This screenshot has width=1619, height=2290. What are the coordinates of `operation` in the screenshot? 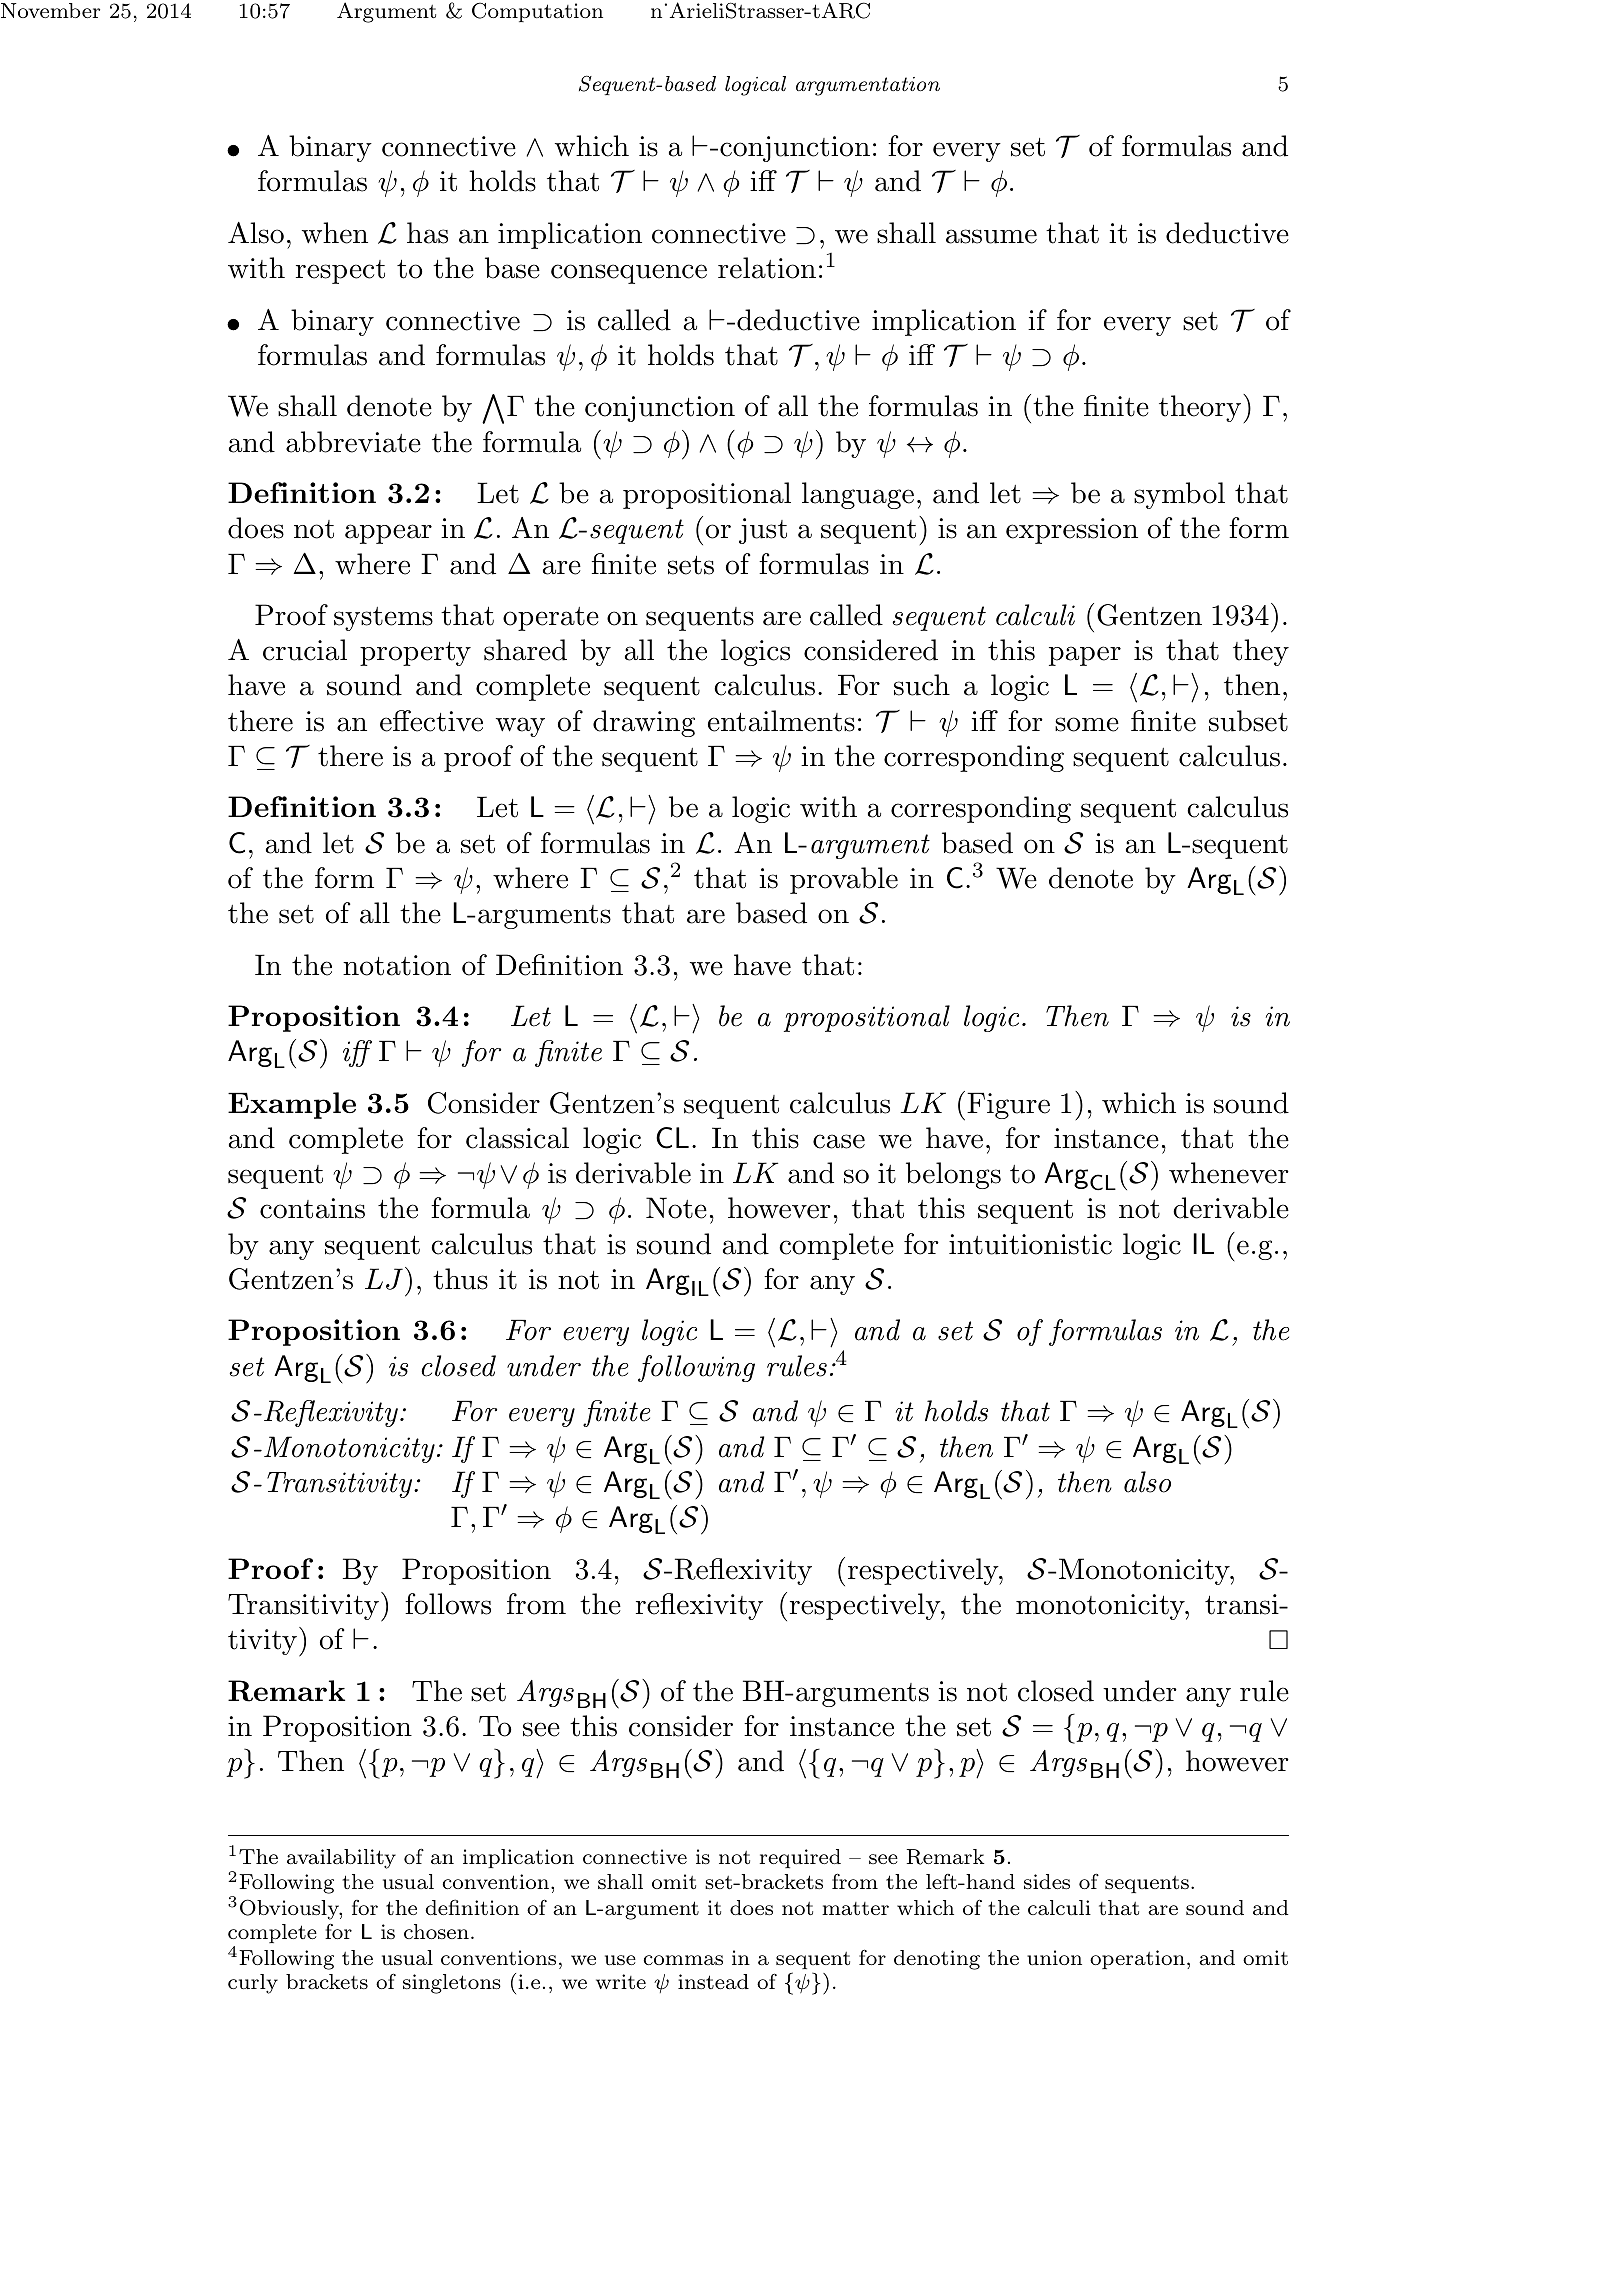 It's located at (1137, 1959).
